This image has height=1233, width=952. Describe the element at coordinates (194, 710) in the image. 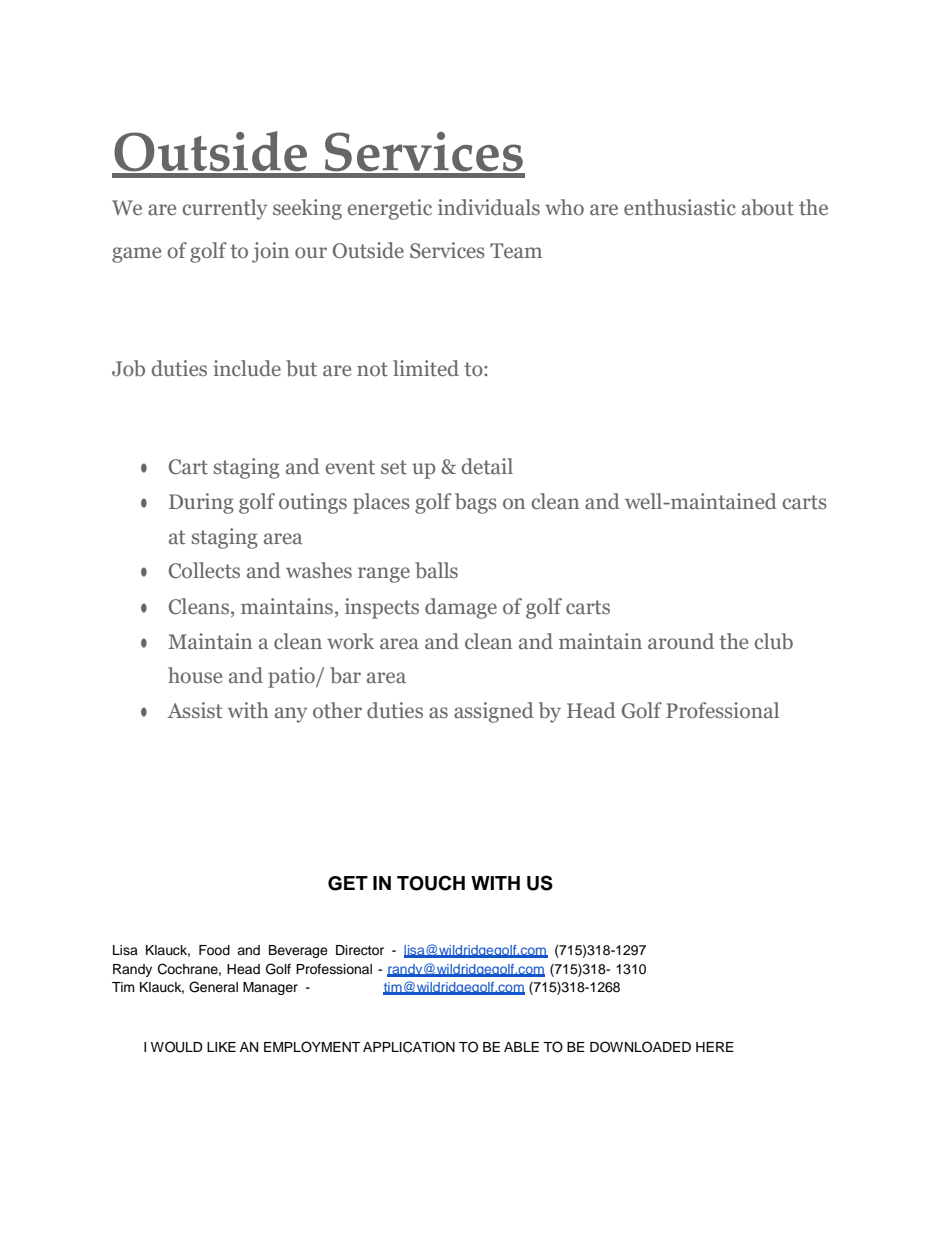

I see `Assist` at that location.
